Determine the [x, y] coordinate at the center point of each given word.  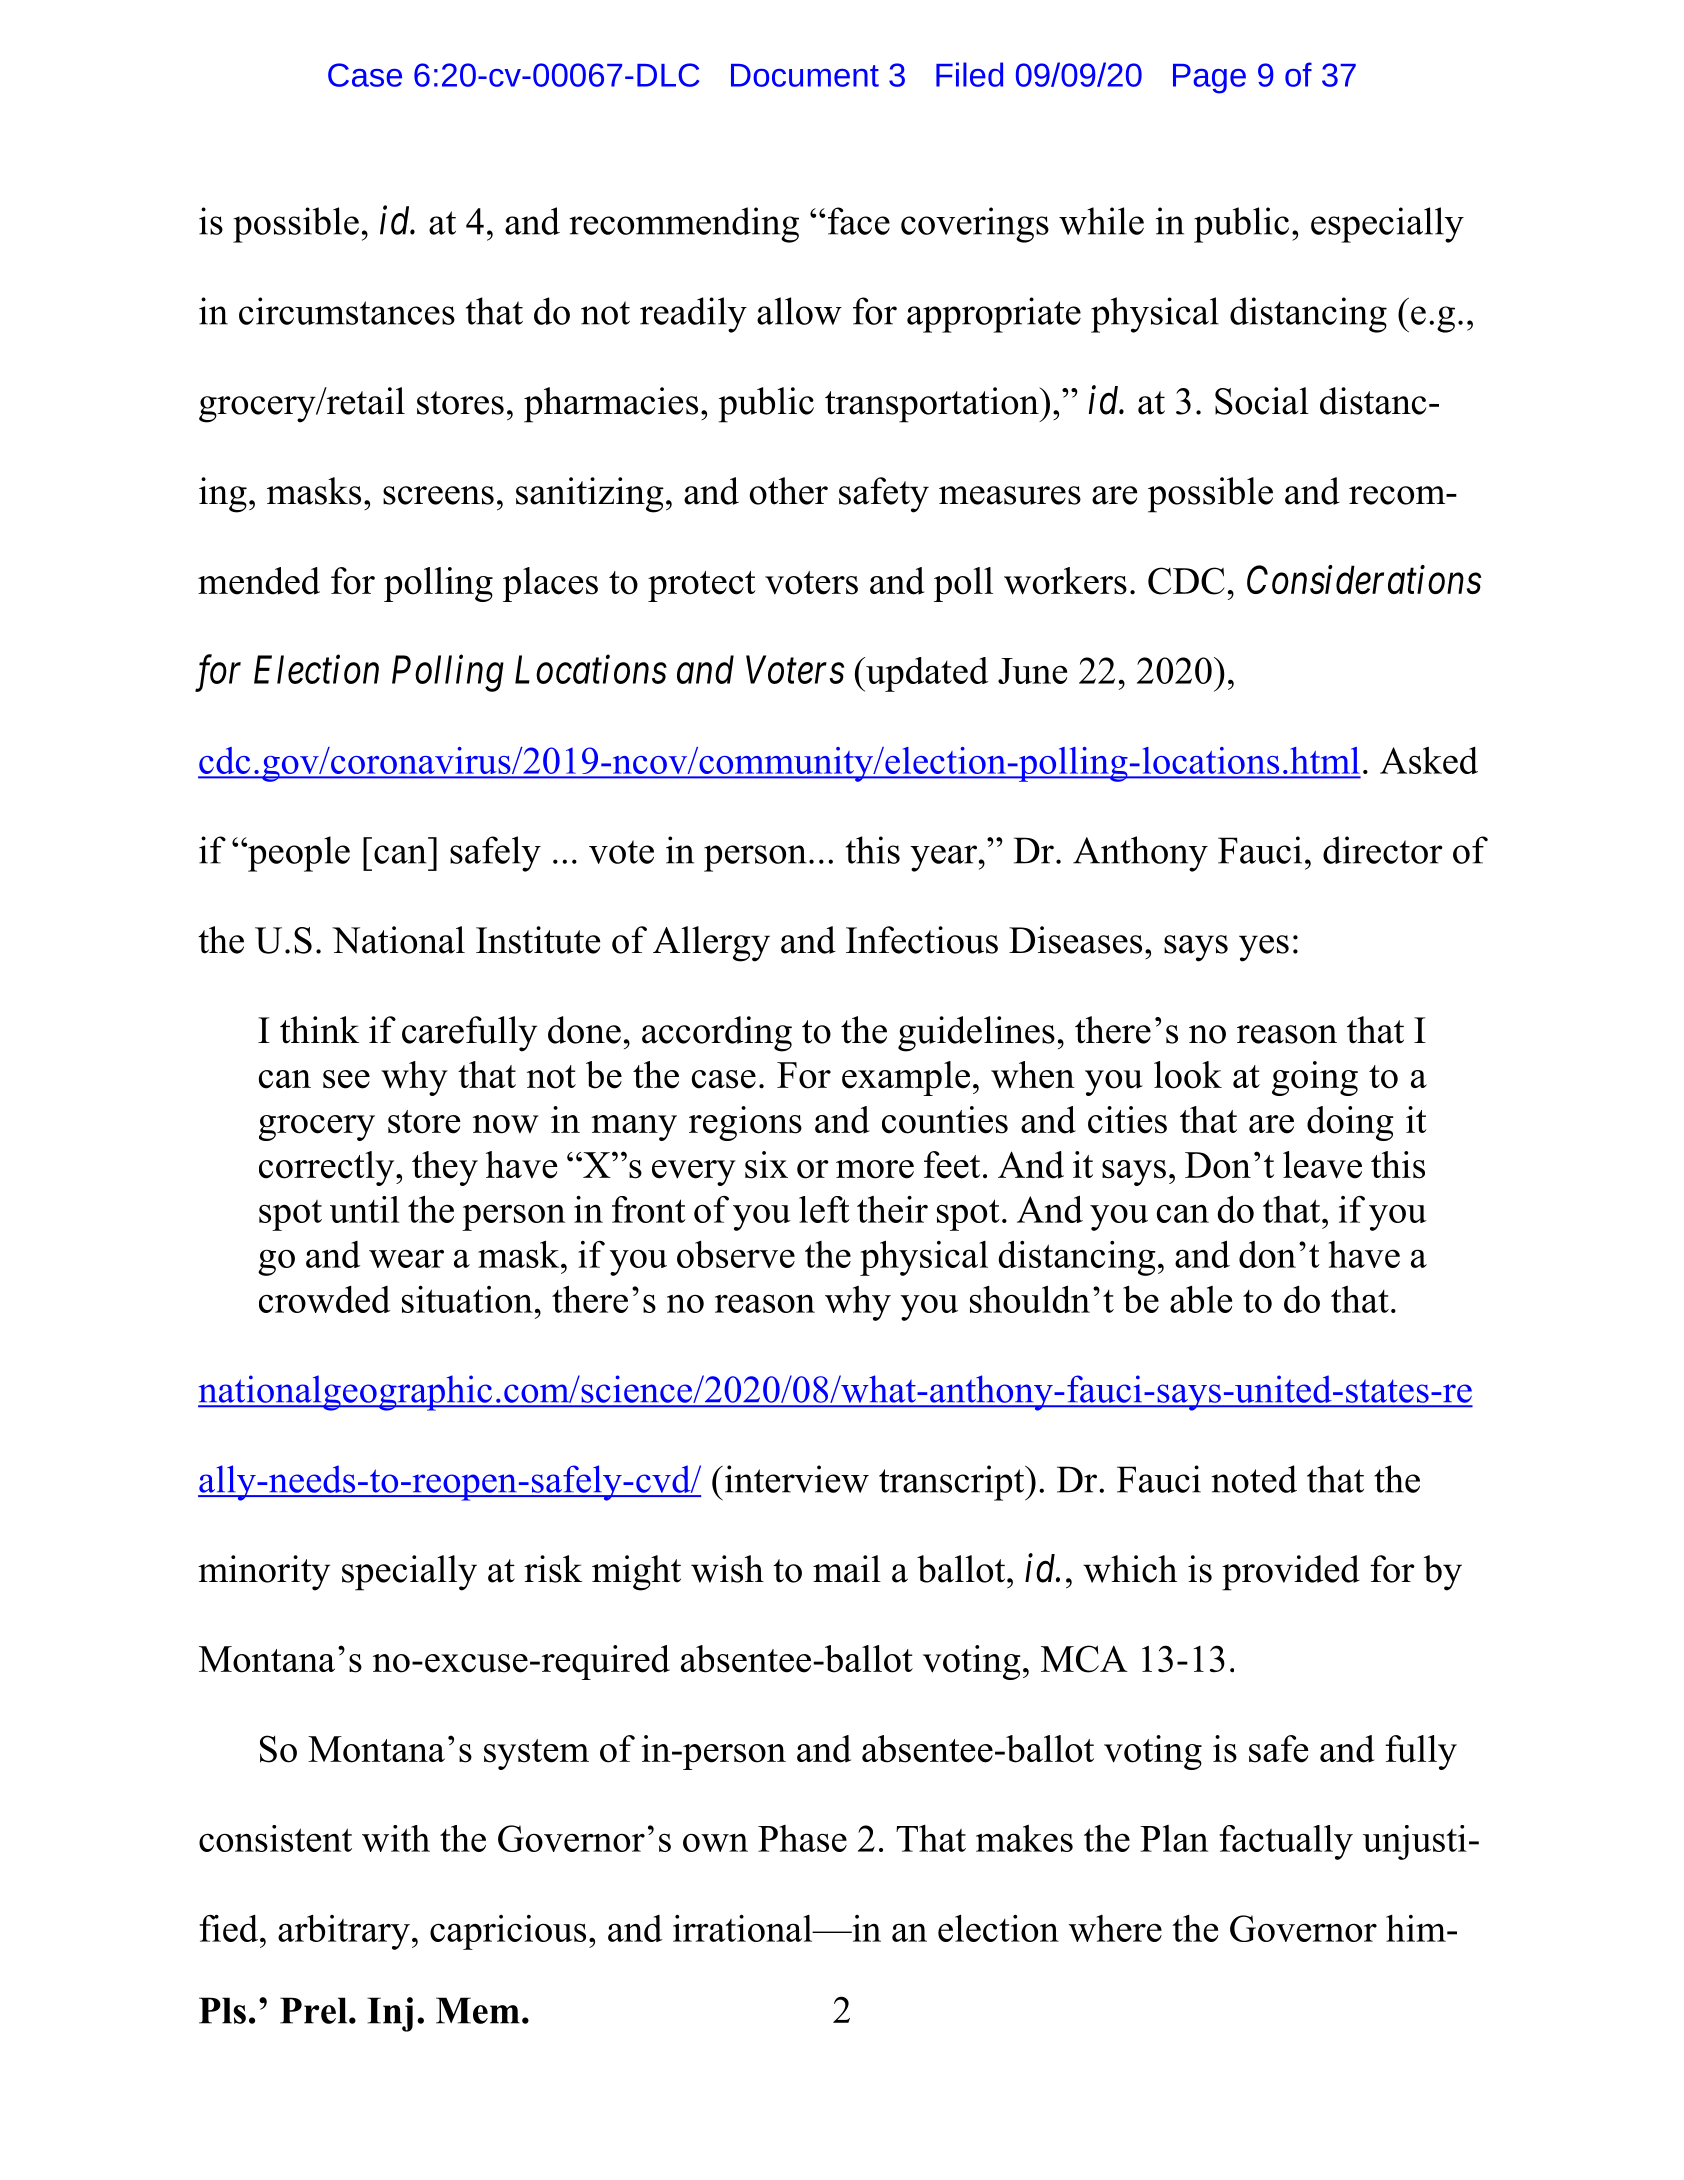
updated [926, 674]
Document [805, 75]
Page [1209, 79]
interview [795, 1479]
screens [438, 495]
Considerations [1364, 579]
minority [264, 1573]
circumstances [347, 311]
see [346, 1079]
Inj [390, 2014]
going [1315, 1078]
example [906, 1078]
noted [1254, 1479]
